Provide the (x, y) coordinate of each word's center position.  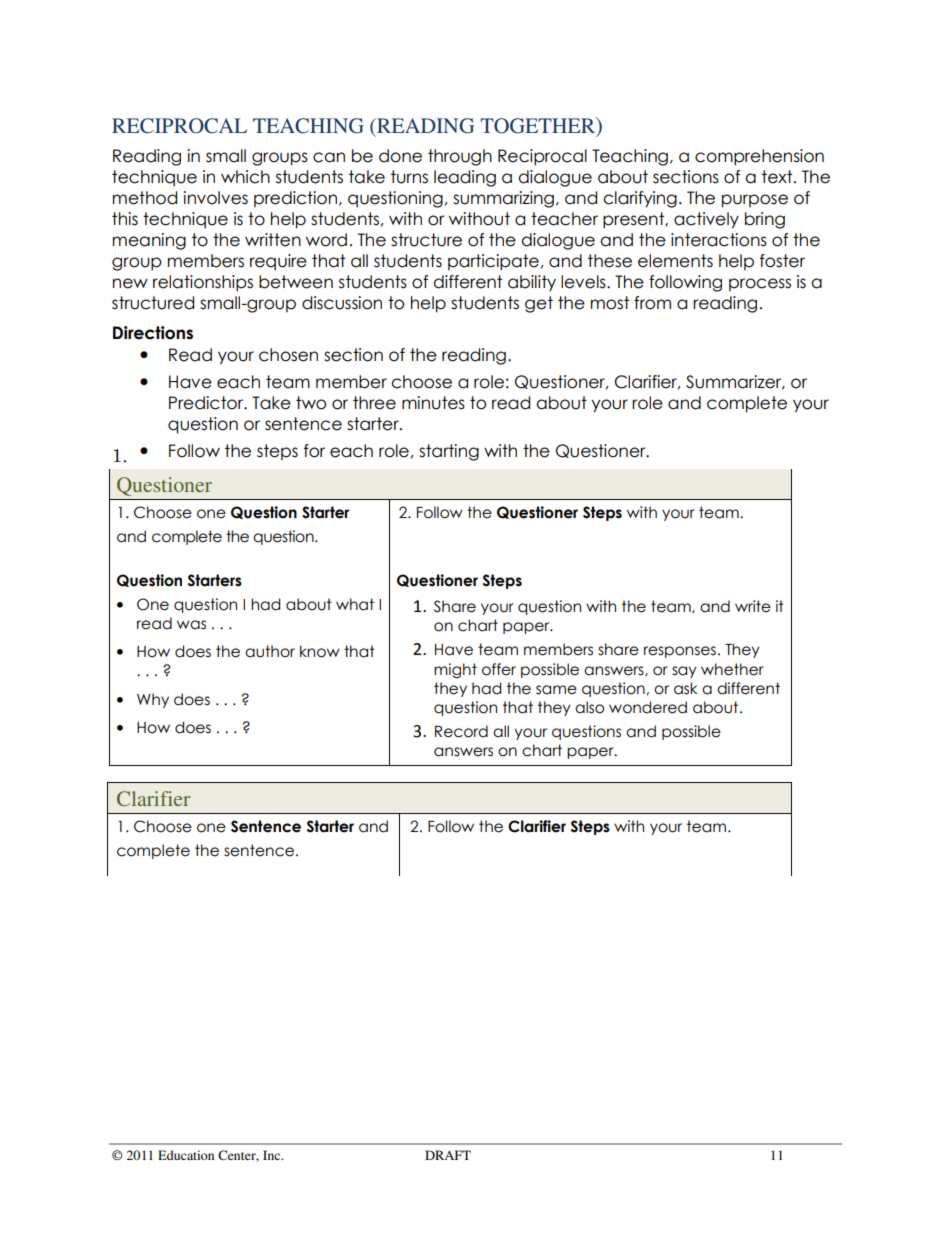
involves (215, 198)
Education (186, 1155)
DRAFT (448, 1155)
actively (706, 220)
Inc (273, 1155)
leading (465, 178)
